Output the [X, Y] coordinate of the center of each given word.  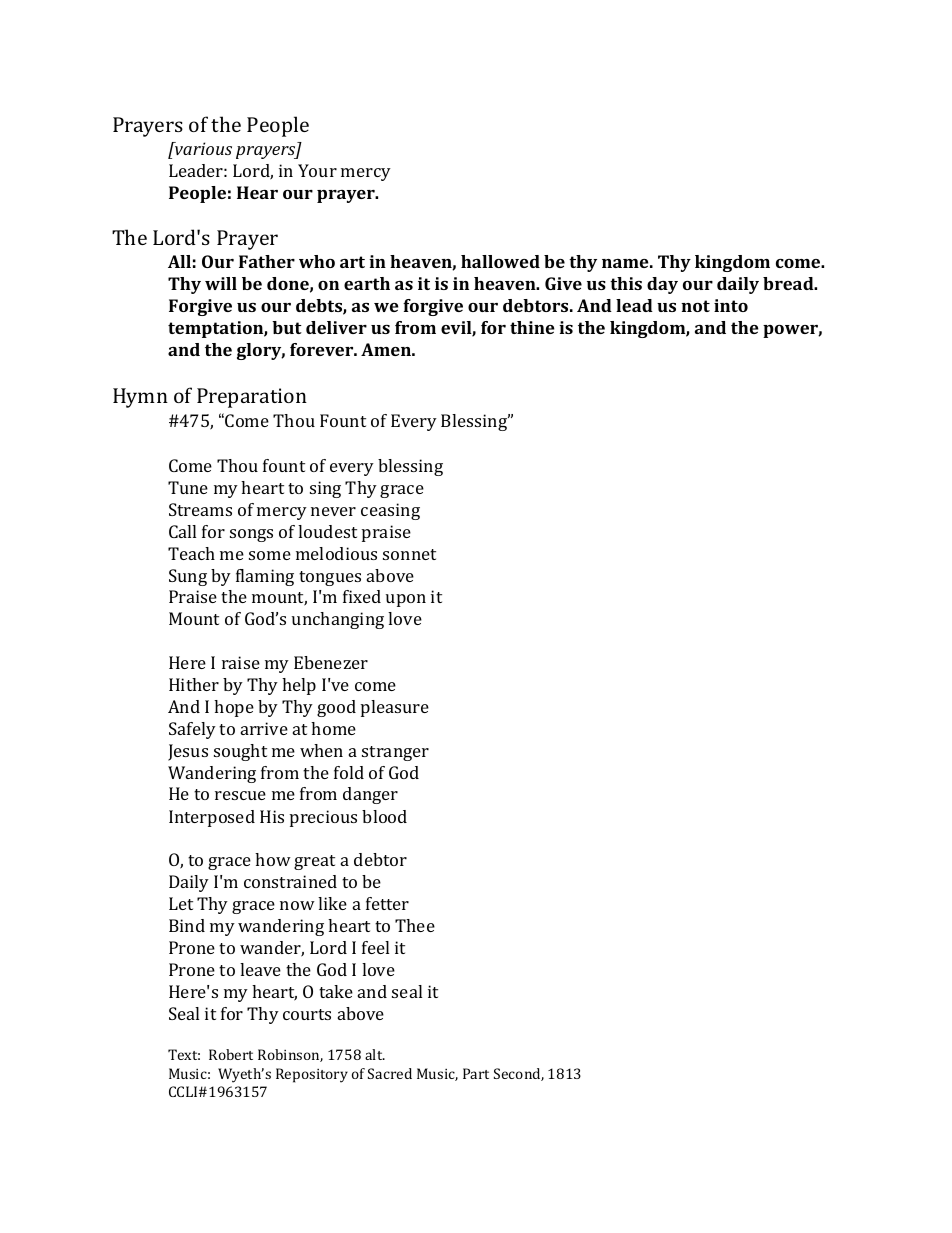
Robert [231, 1054]
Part [476, 1073]
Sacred [390, 1073]
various [202, 148]
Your [317, 170]
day [662, 285]
